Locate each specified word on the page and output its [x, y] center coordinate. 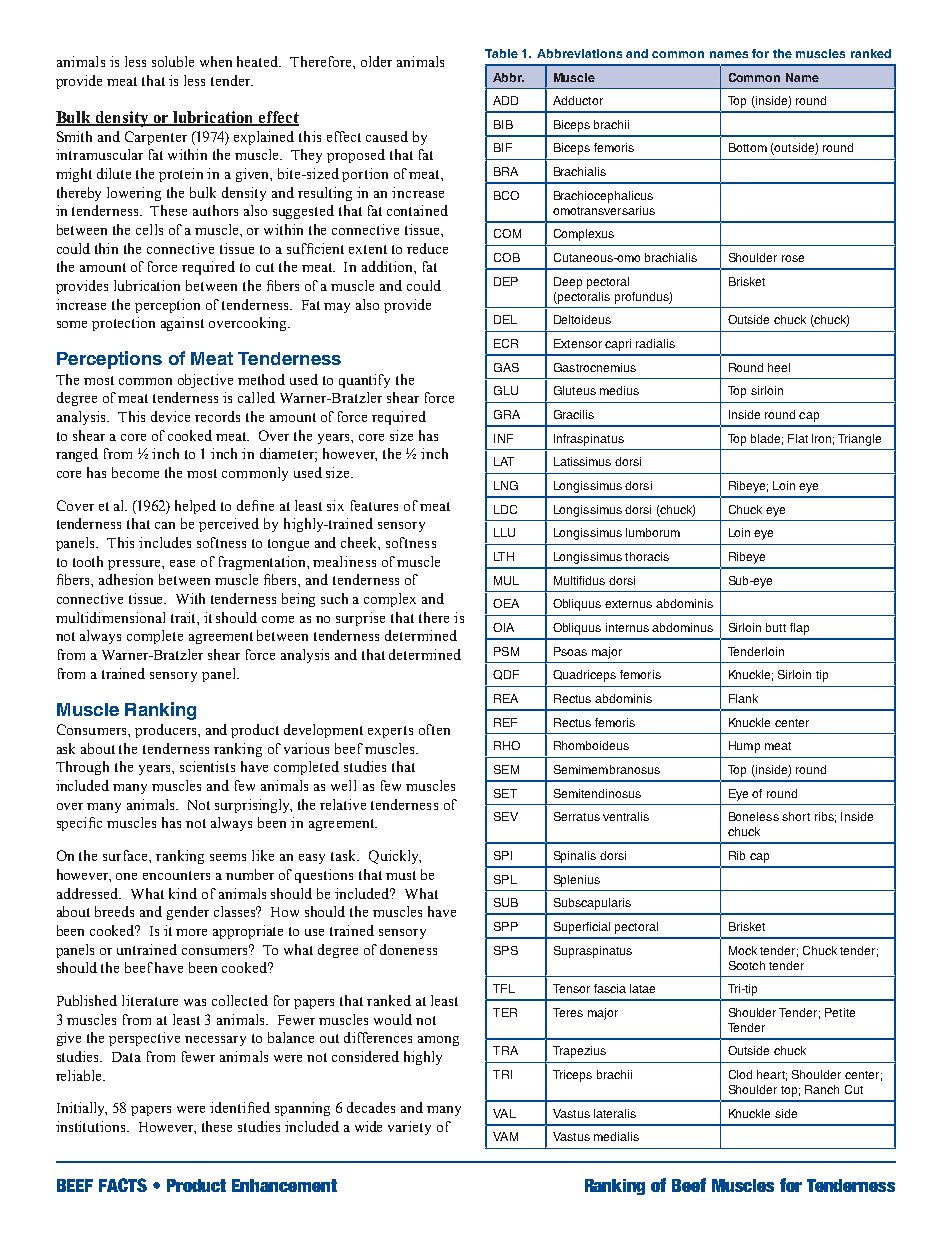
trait [184, 617]
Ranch [822, 1089]
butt [776, 627]
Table [501, 53]
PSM [506, 651]
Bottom [748, 147]
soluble [173, 61]
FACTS [123, 1185]
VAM [505, 1136]
